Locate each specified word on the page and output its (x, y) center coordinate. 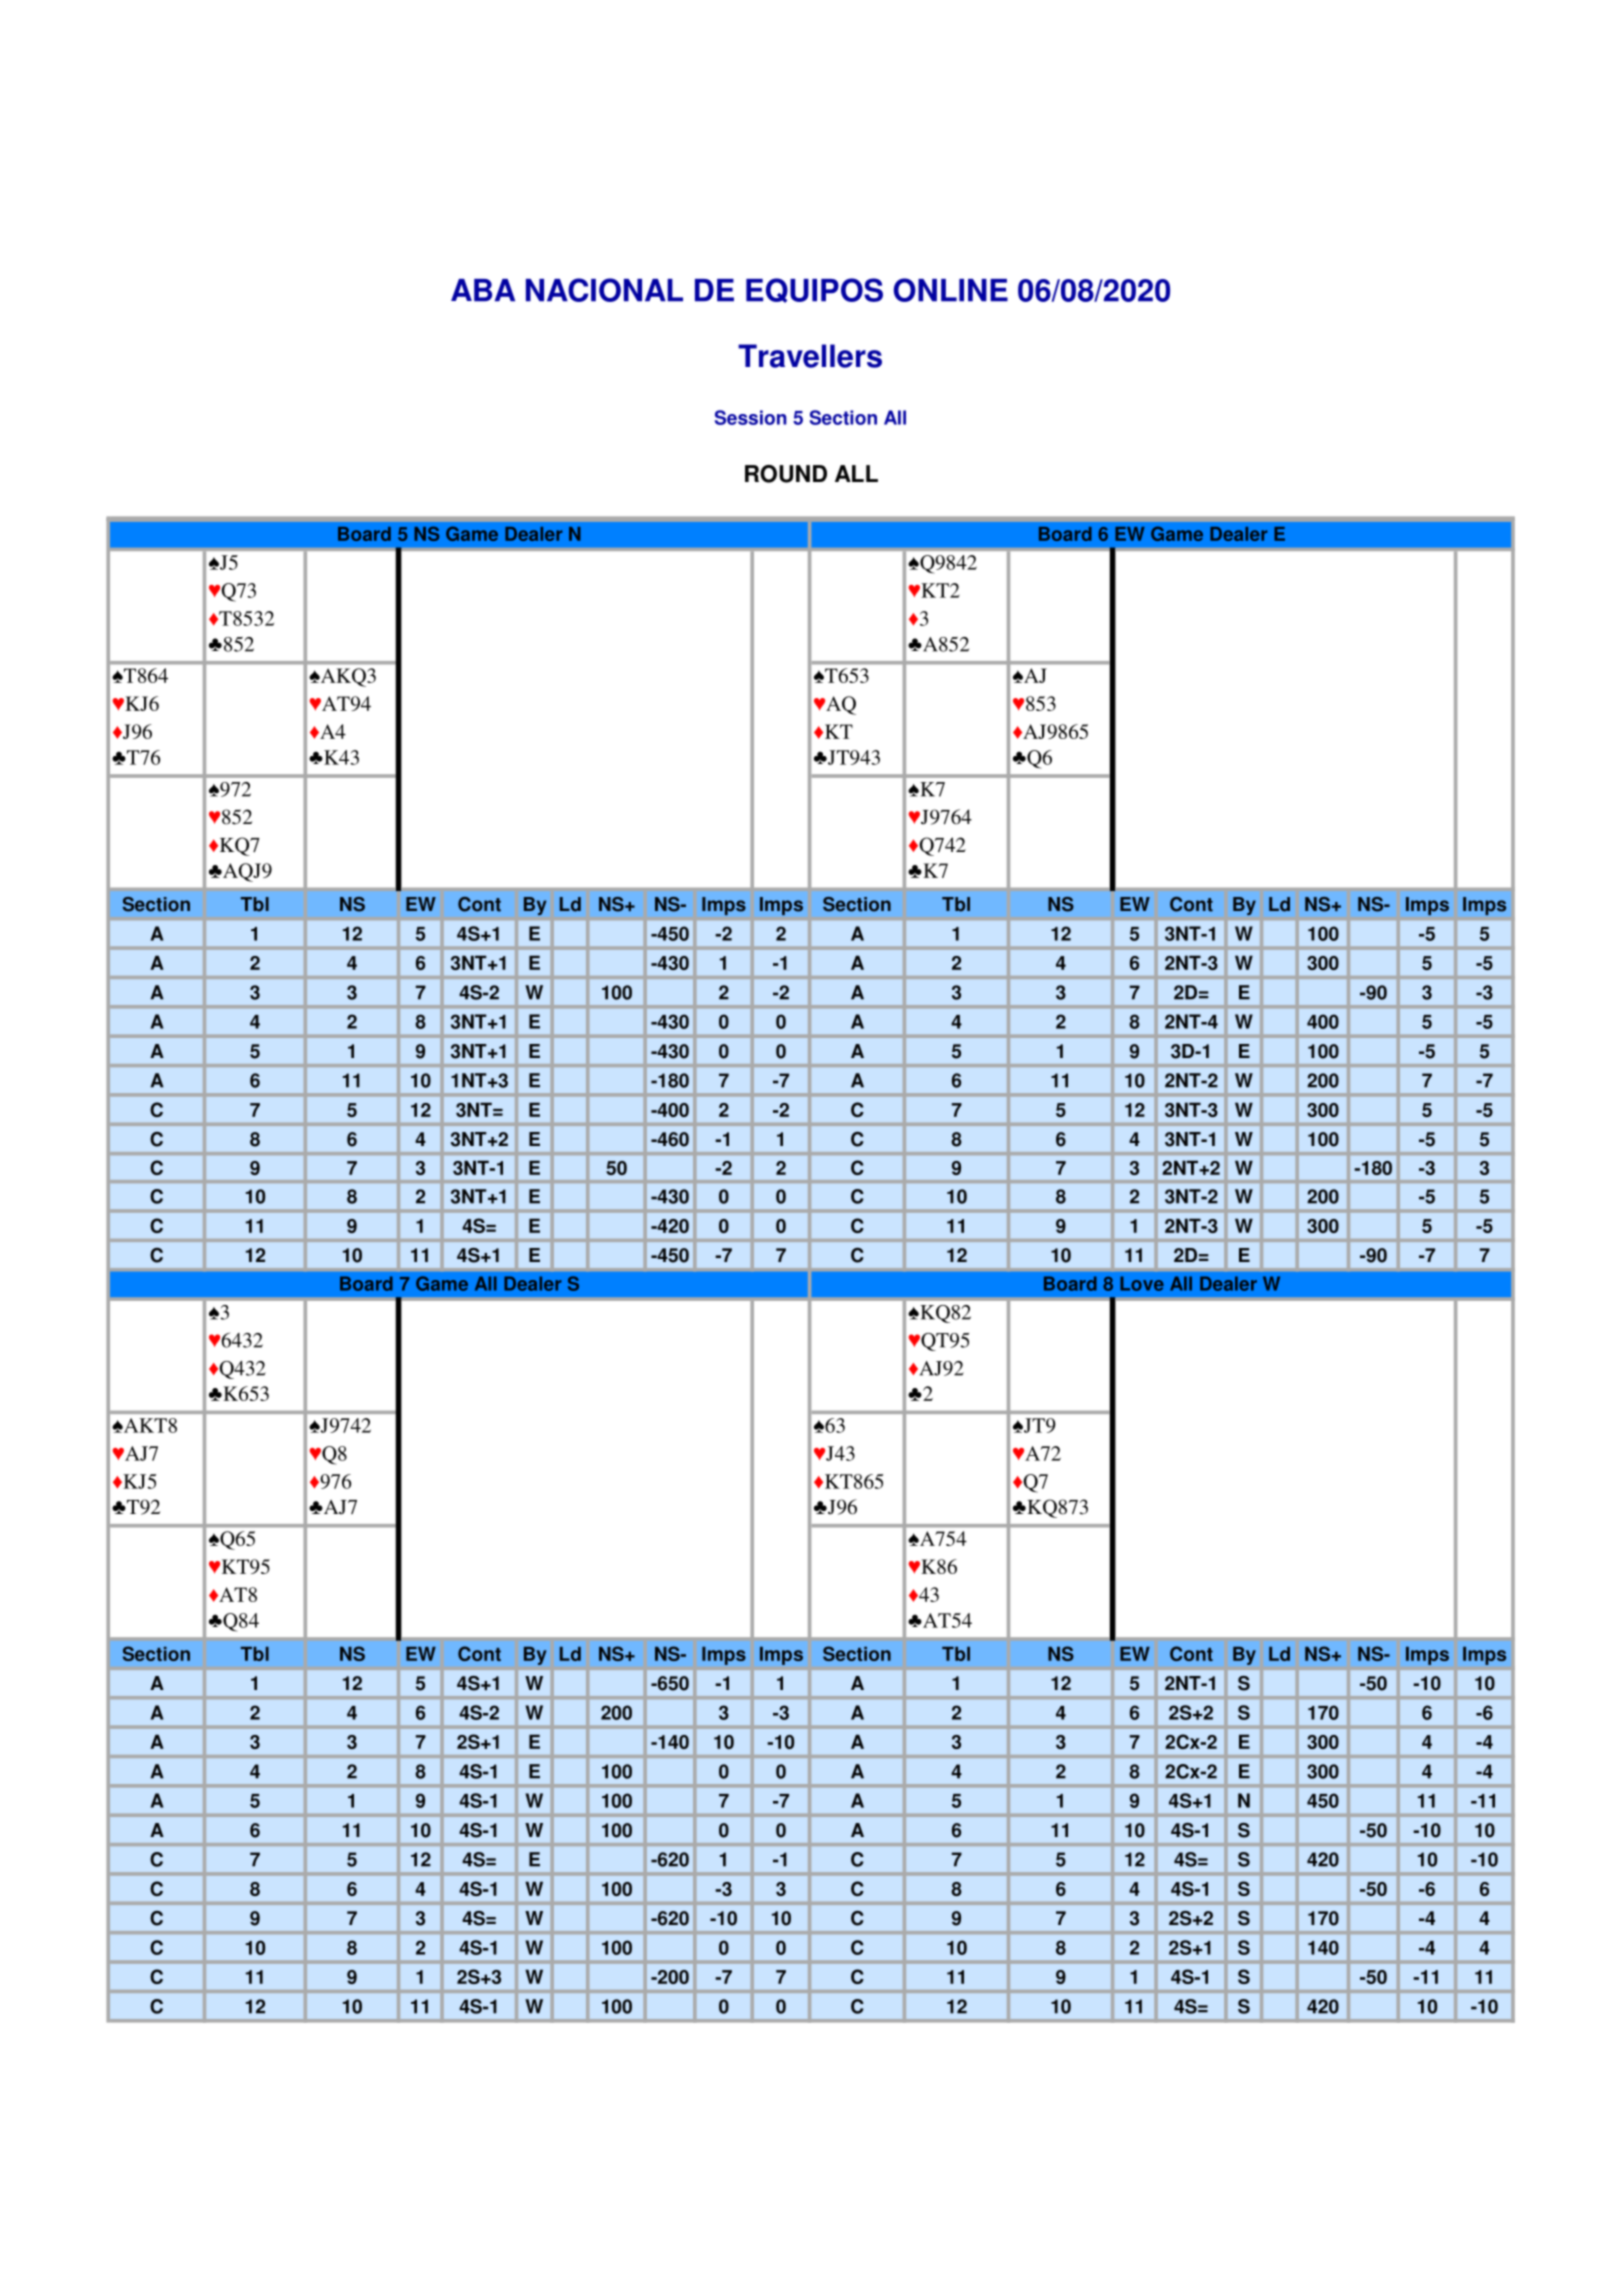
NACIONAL (604, 290)
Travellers (810, 356)
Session (750, 417)
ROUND (786, 474)
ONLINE (951, 290)
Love (1142, 1283)
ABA (483, 290)
